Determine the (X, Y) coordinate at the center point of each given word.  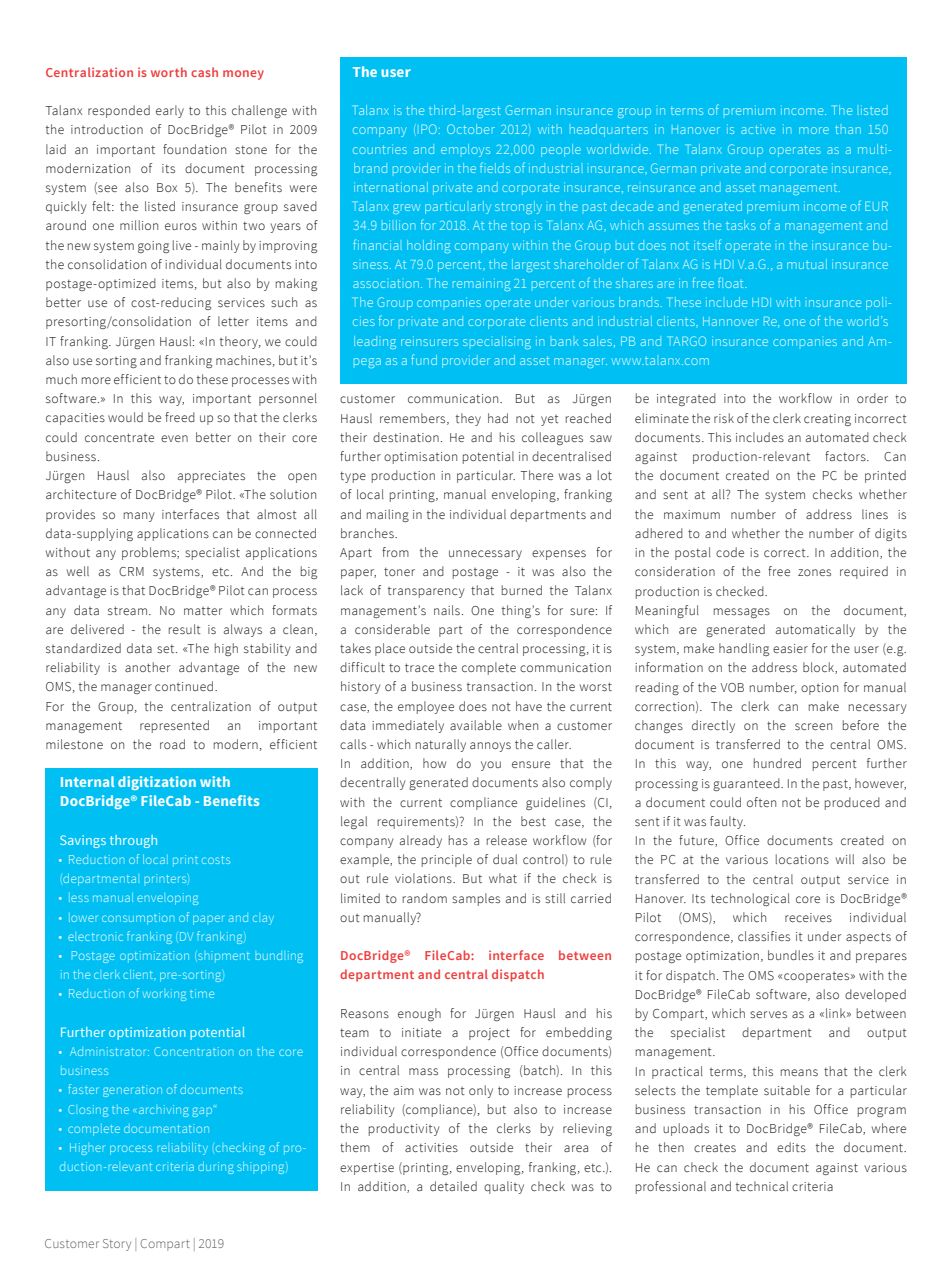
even (174, 438)
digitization (157, 783)
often (761, 802)
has (458, 840)
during (216, 1168)
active (758, 129)
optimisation (420, 458)
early (170, 111)
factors (846, 456)
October (471, 129)
